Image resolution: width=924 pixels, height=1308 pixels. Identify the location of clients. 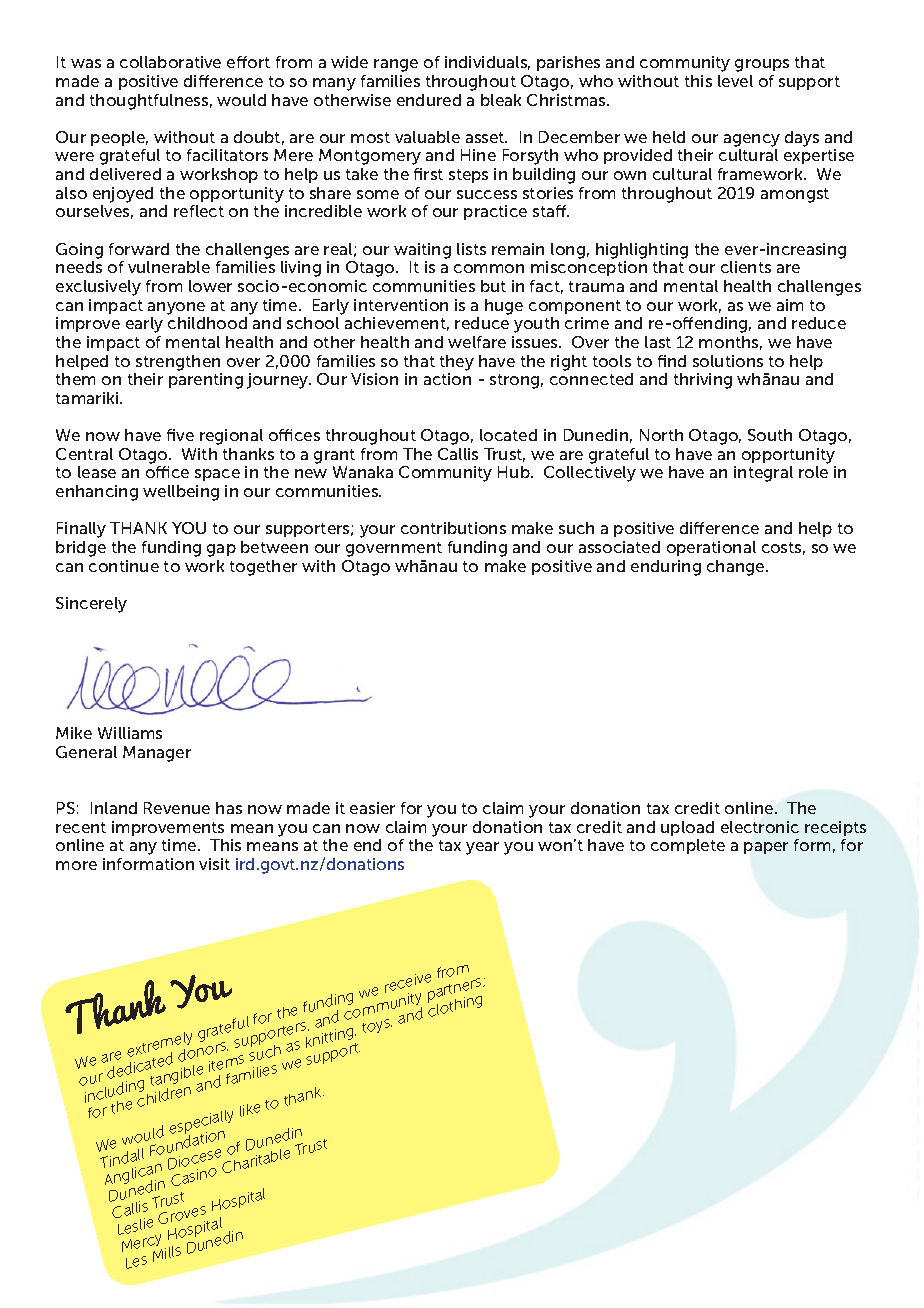
(746, 267).
